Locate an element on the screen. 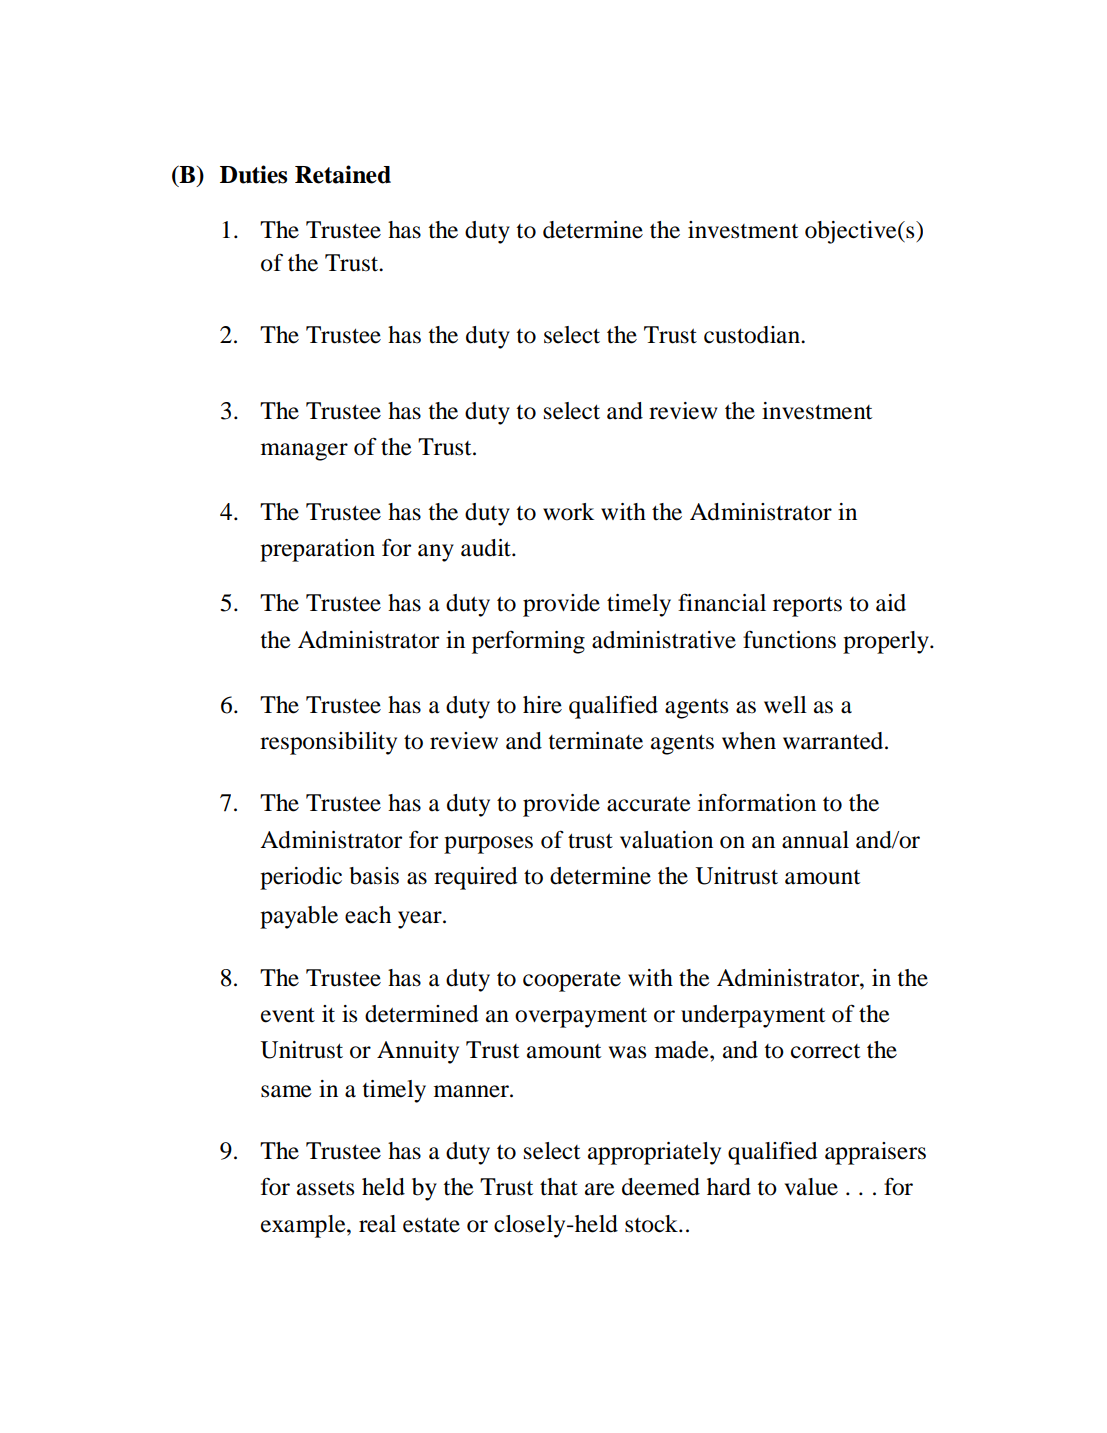 The image size is (1107, 1433). Retained is located at coordinates (343, 174).
